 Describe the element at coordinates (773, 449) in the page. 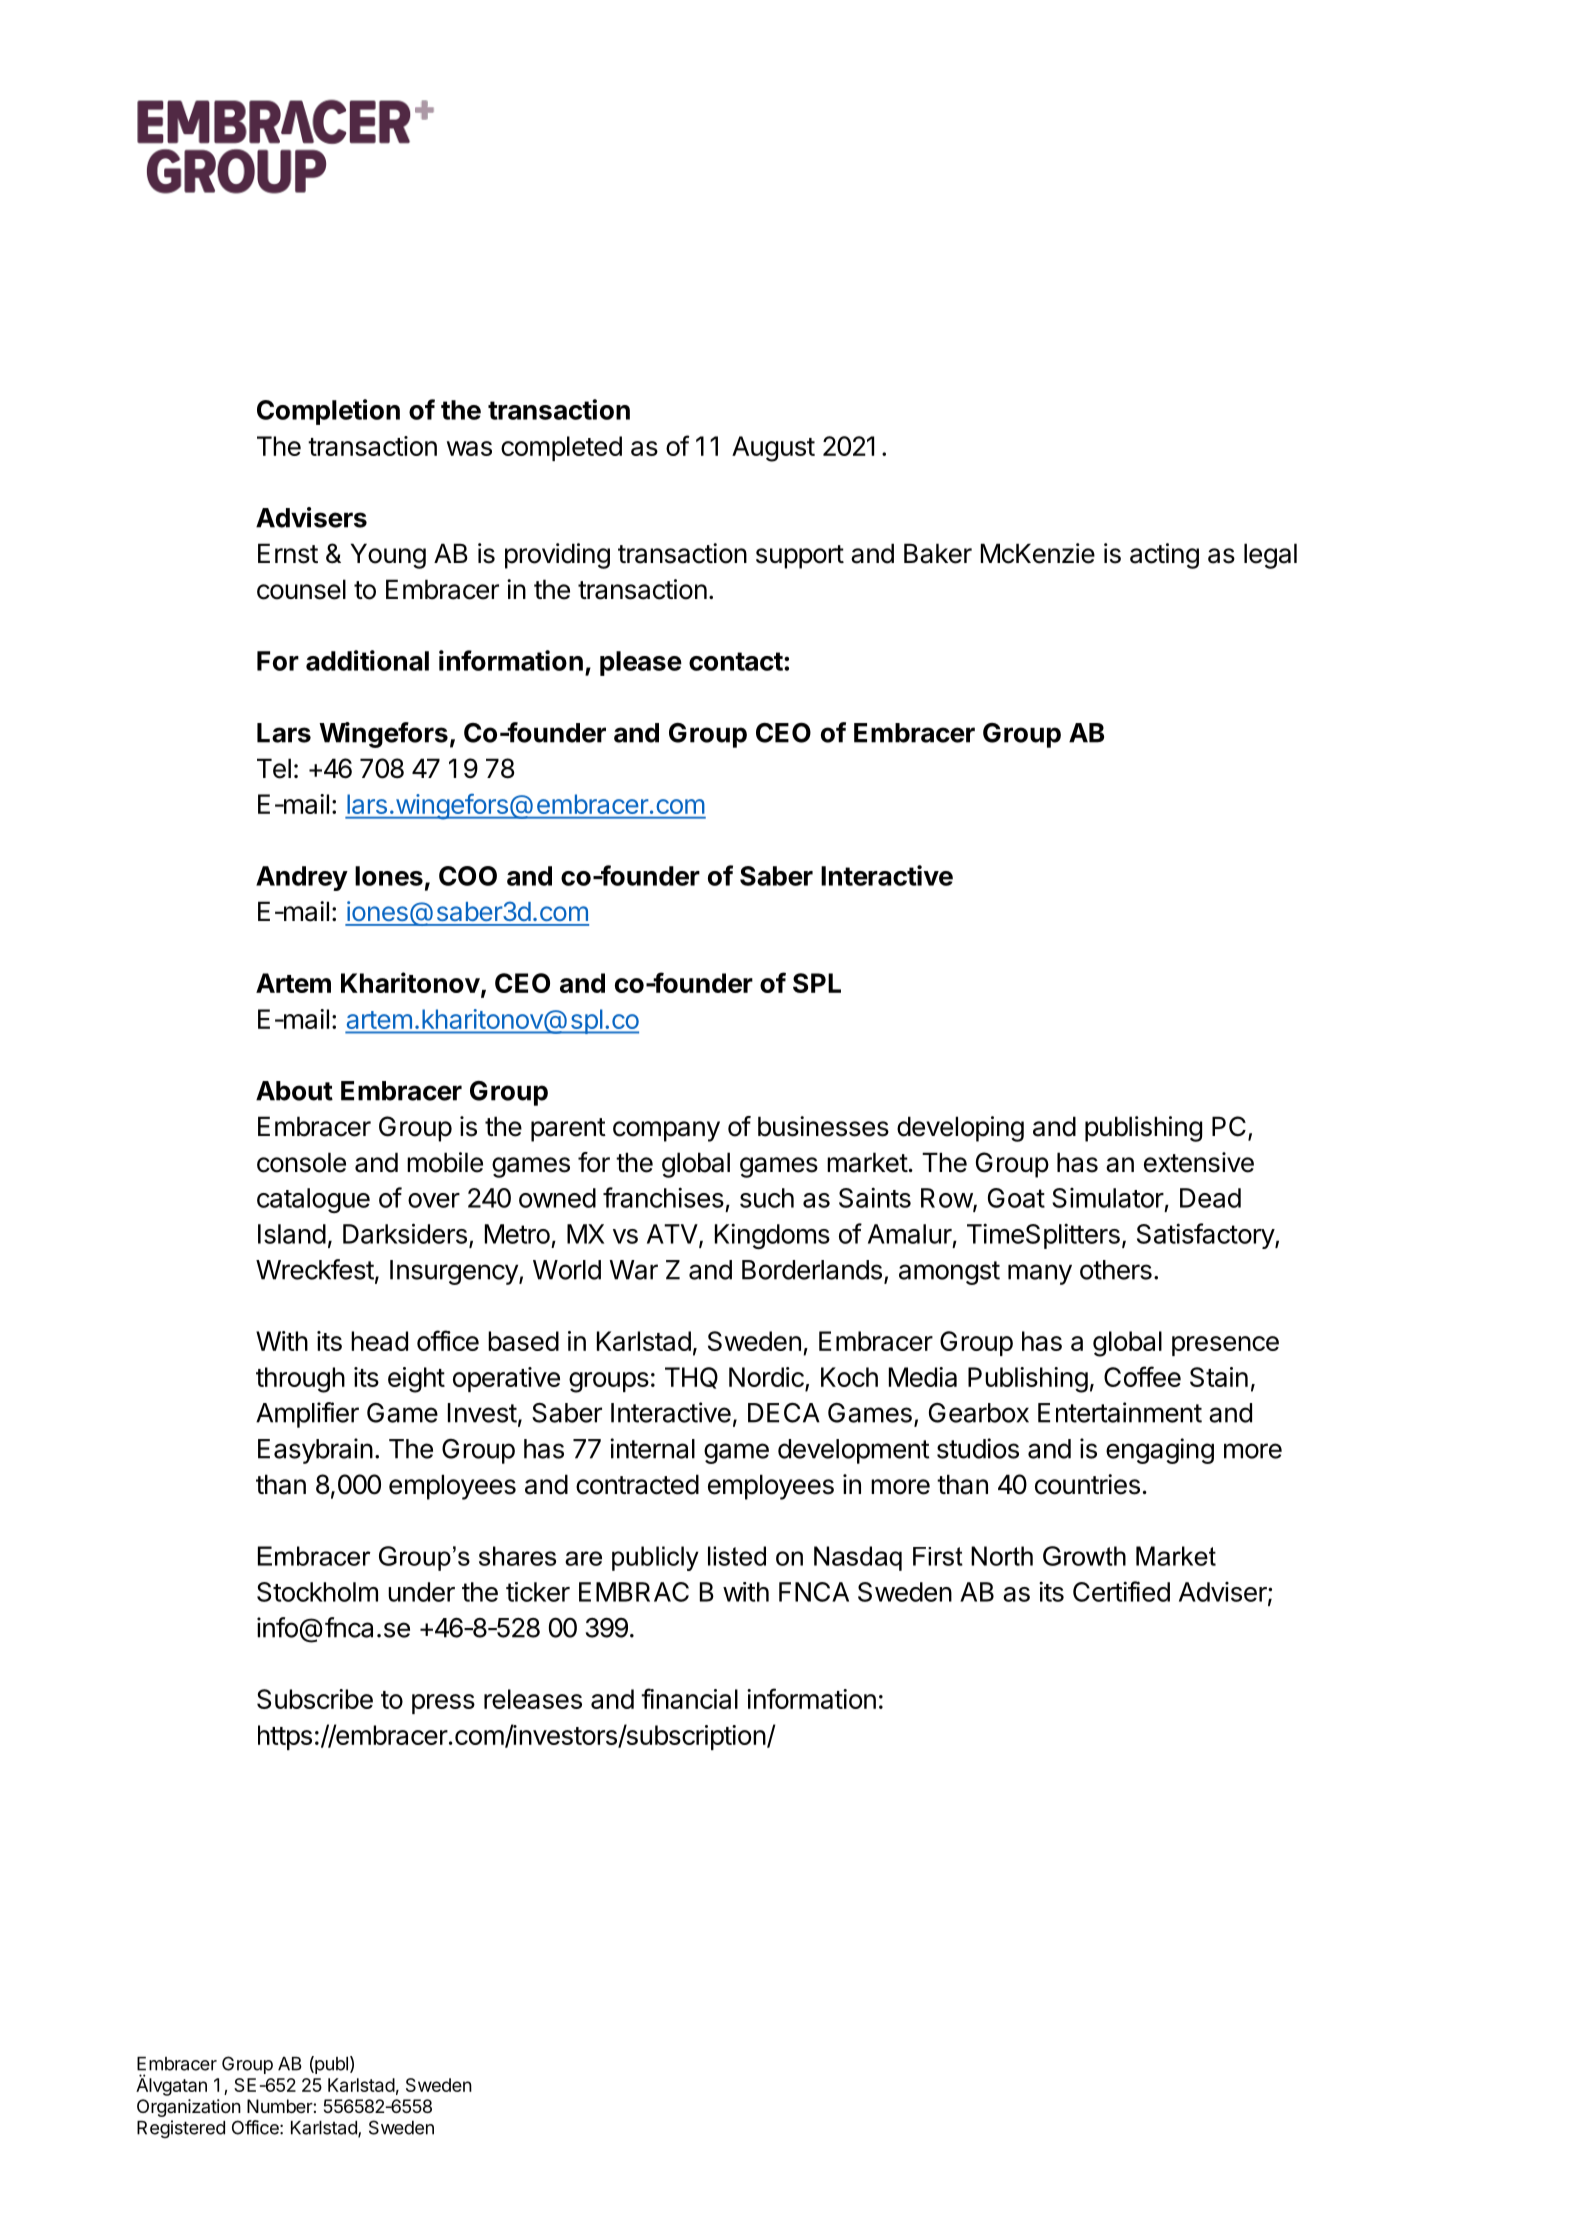

I see `August` at that location.
